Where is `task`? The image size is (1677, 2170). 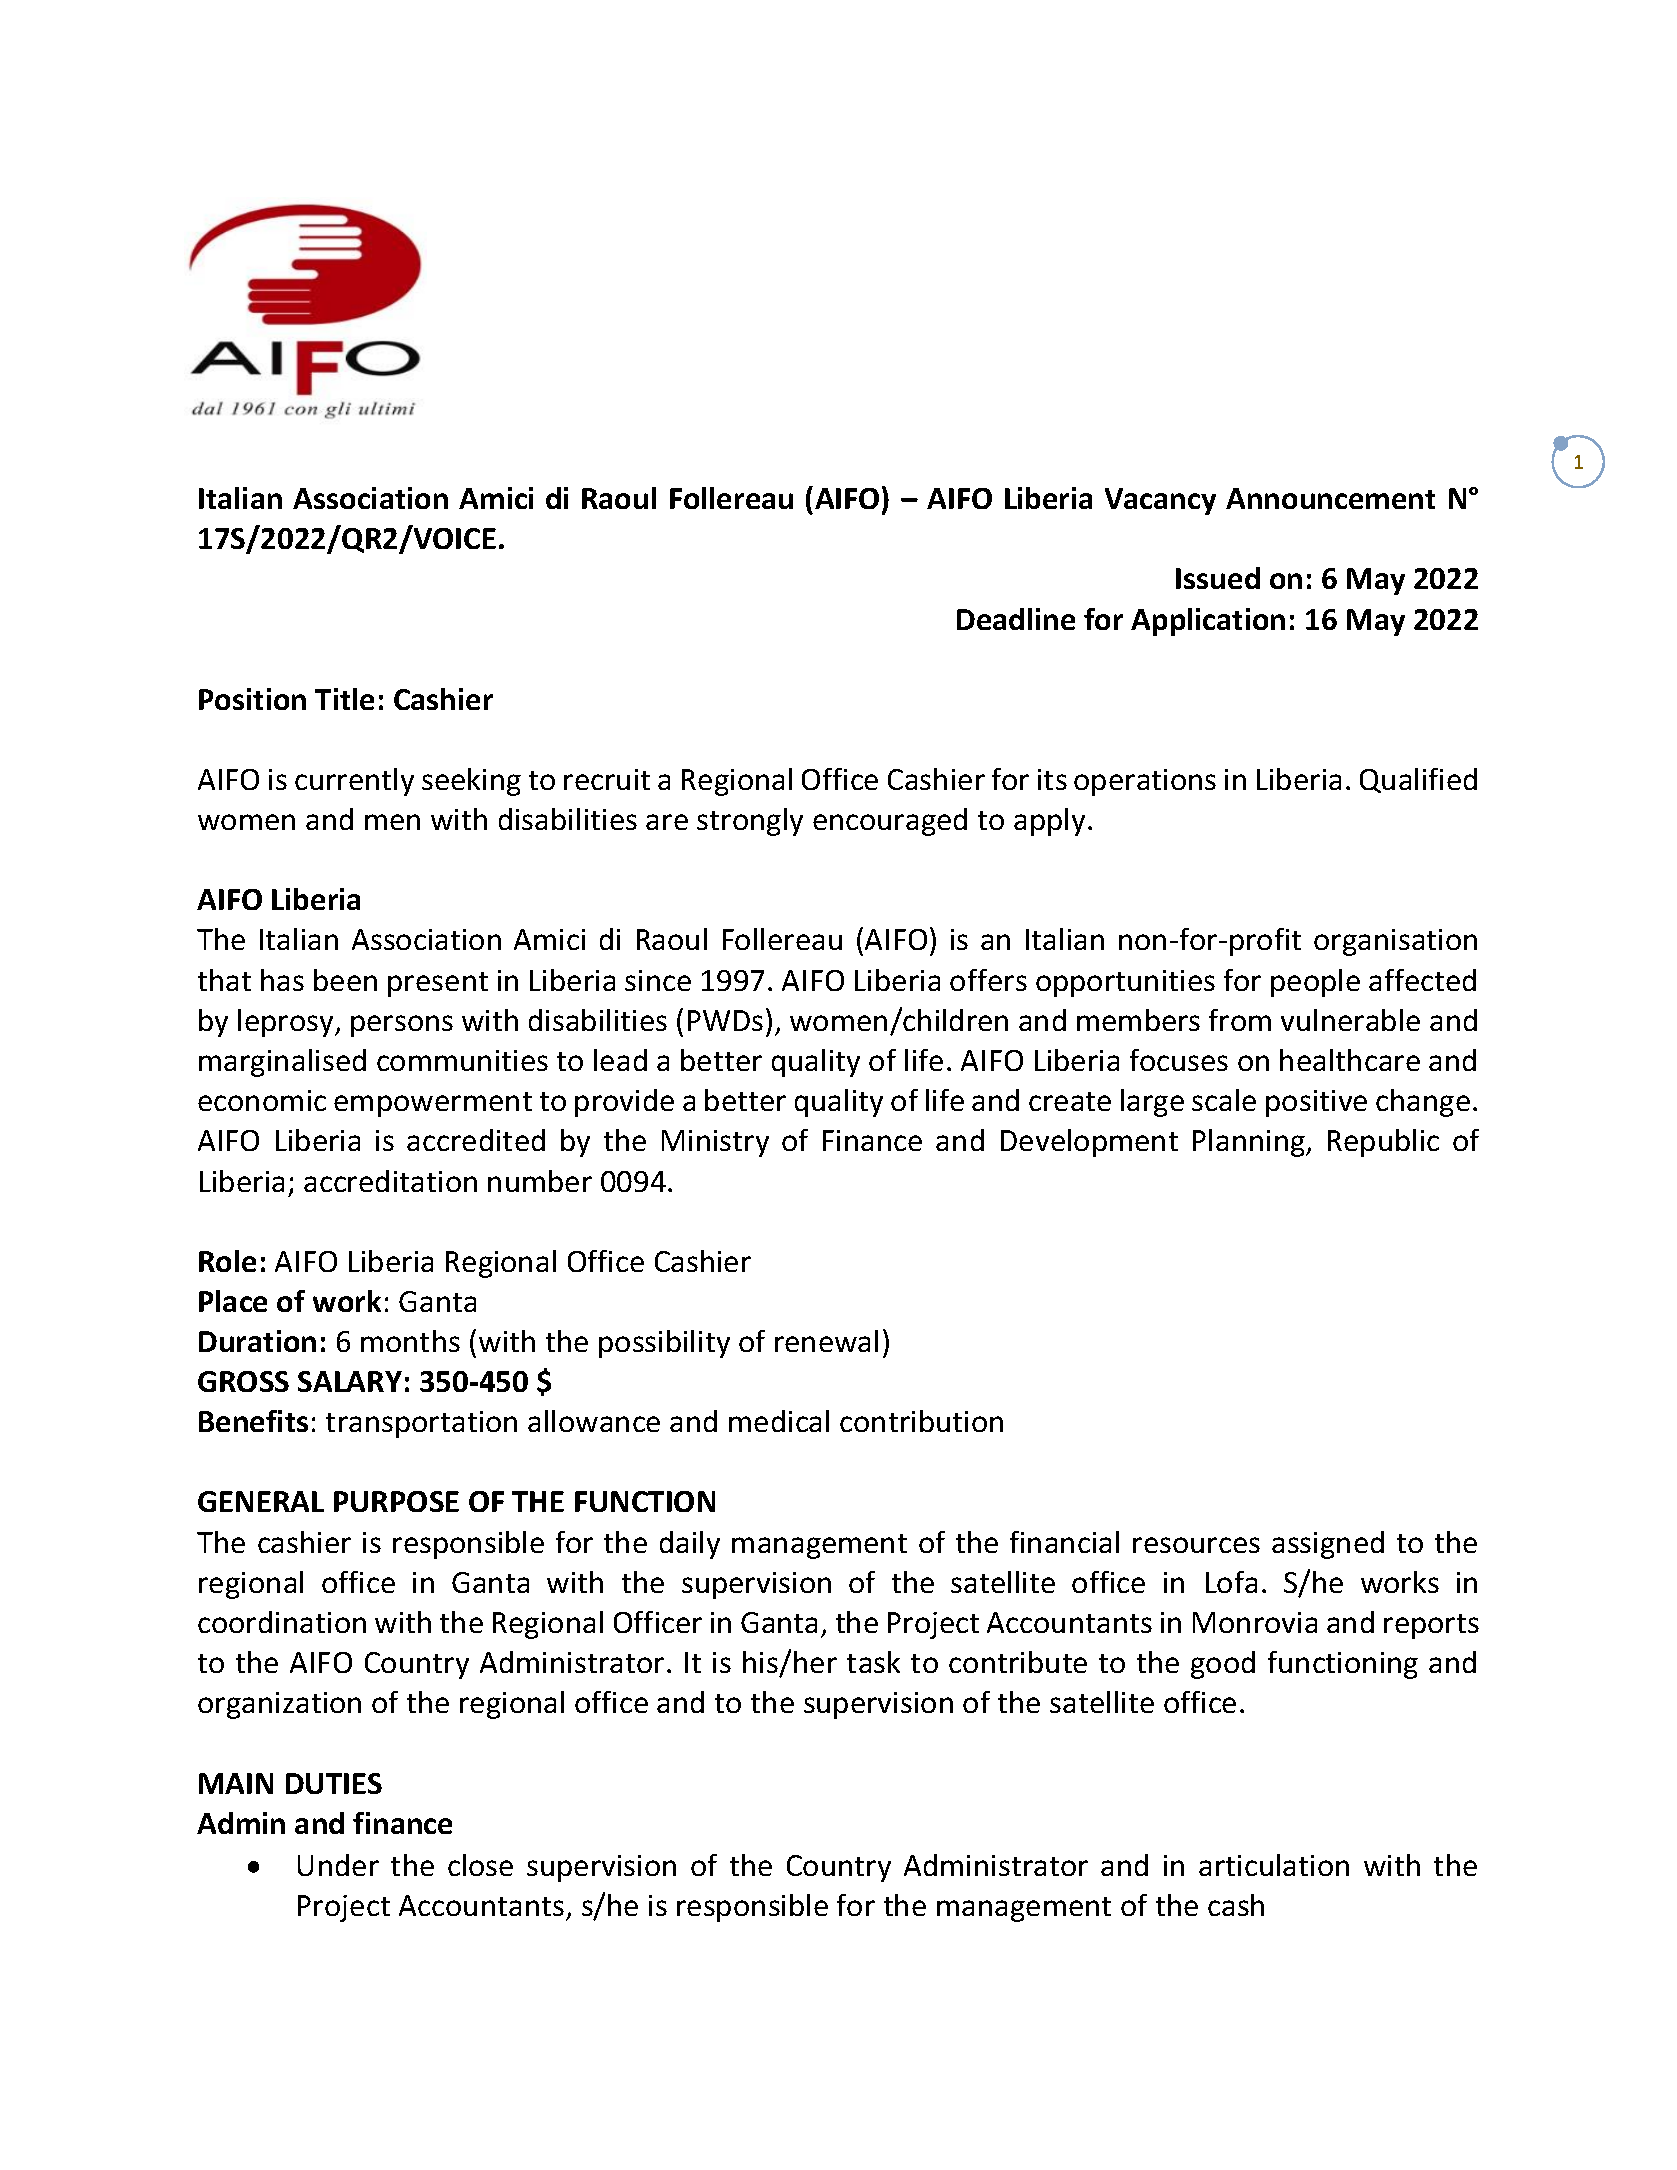
task is located at coordinates (873, 1662).
